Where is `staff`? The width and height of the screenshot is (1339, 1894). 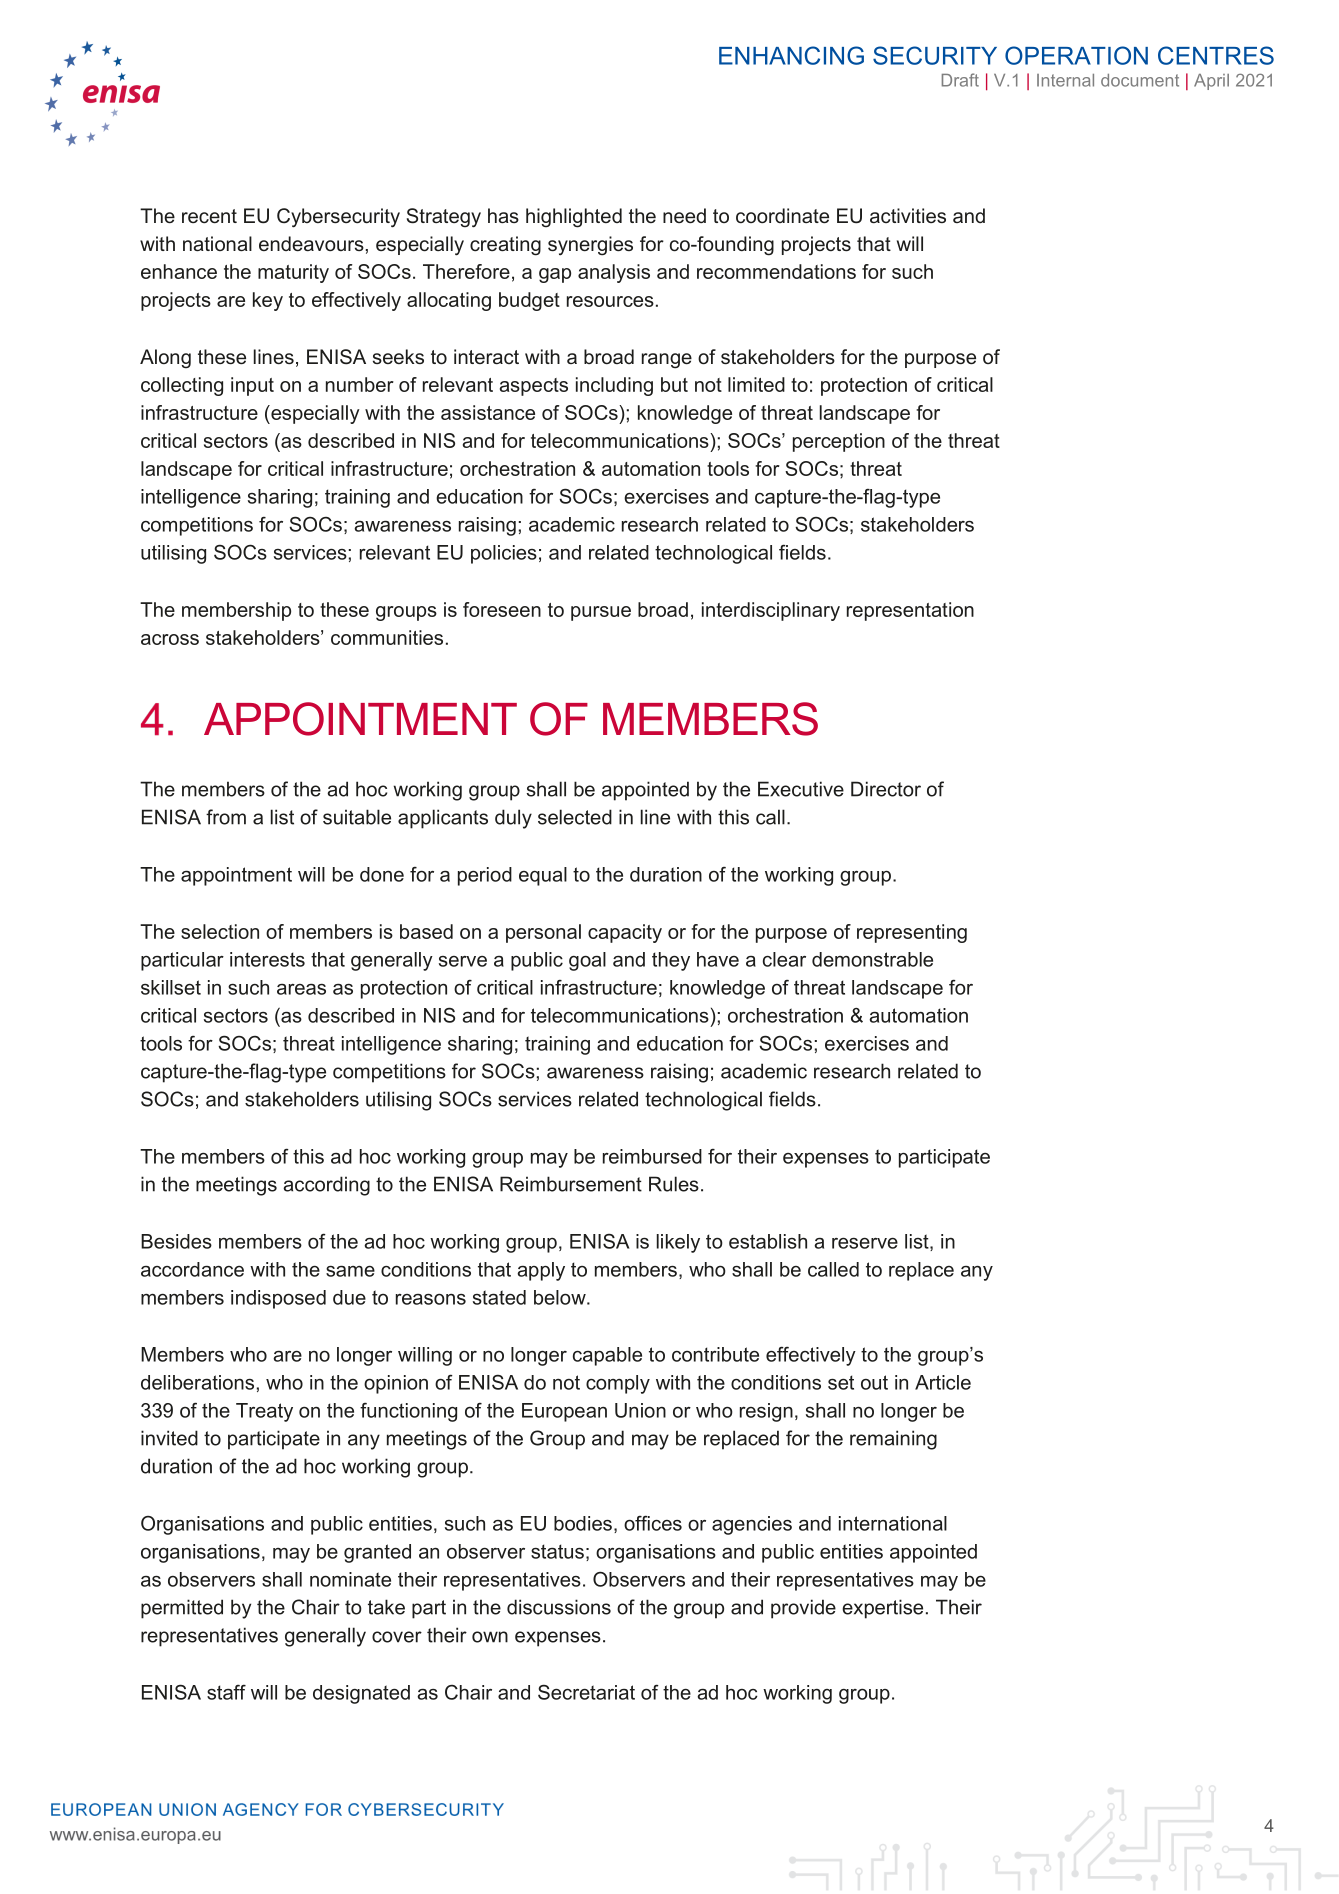 staff is located at coordinates (226, 1692).
